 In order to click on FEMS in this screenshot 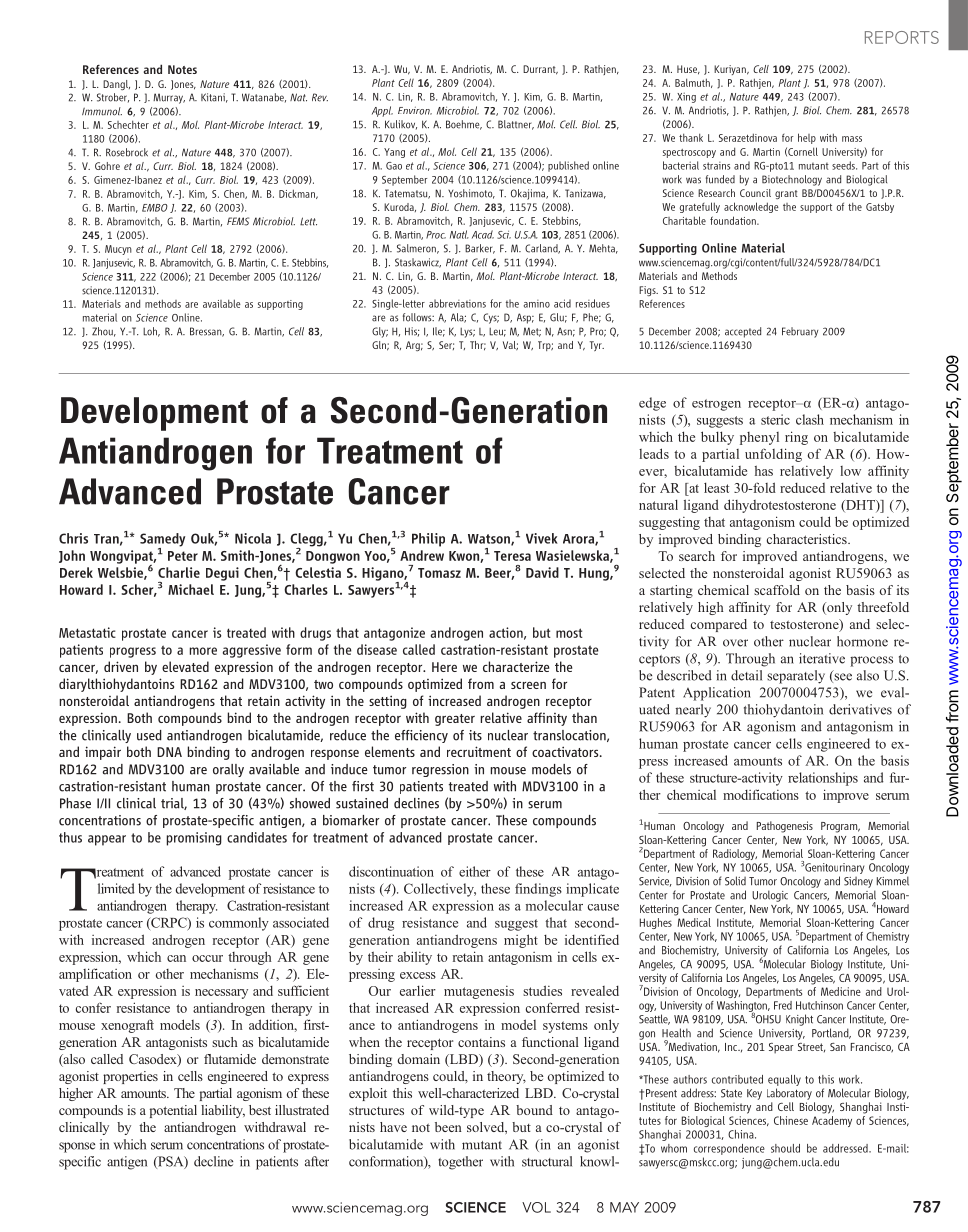, I will do `click(238, 221)`.
